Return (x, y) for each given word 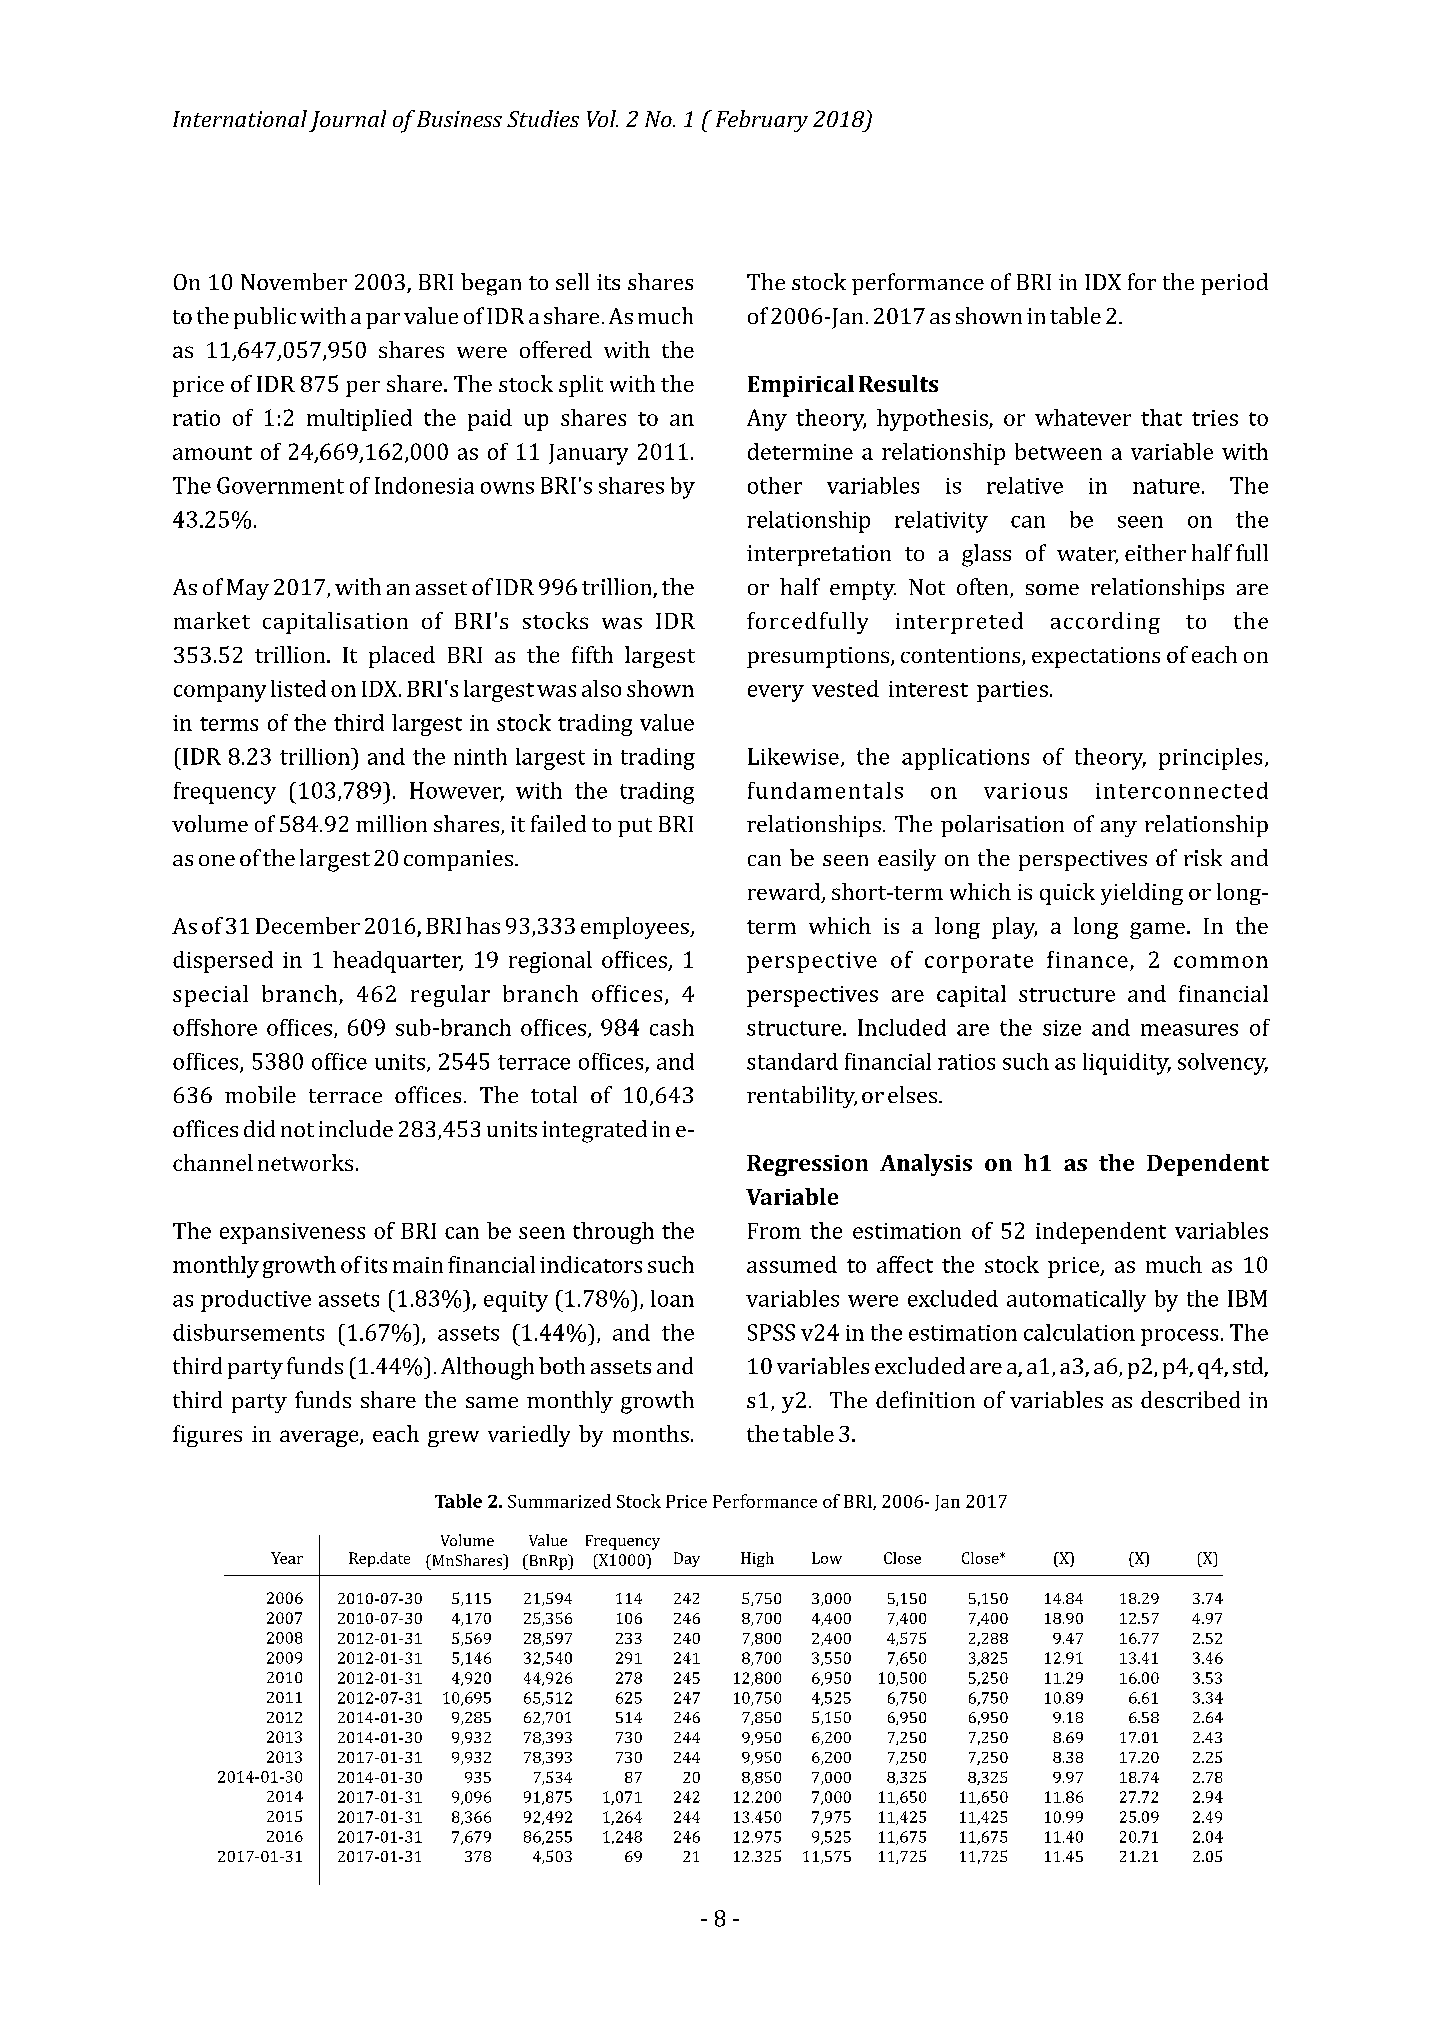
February (762, 121)
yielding (1142, 894)
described (1190, 1399)
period (1234, 284)
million (391, 823)
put (635, 827)
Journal (347, 121)
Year (287, 1558)
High (757, 1559)
